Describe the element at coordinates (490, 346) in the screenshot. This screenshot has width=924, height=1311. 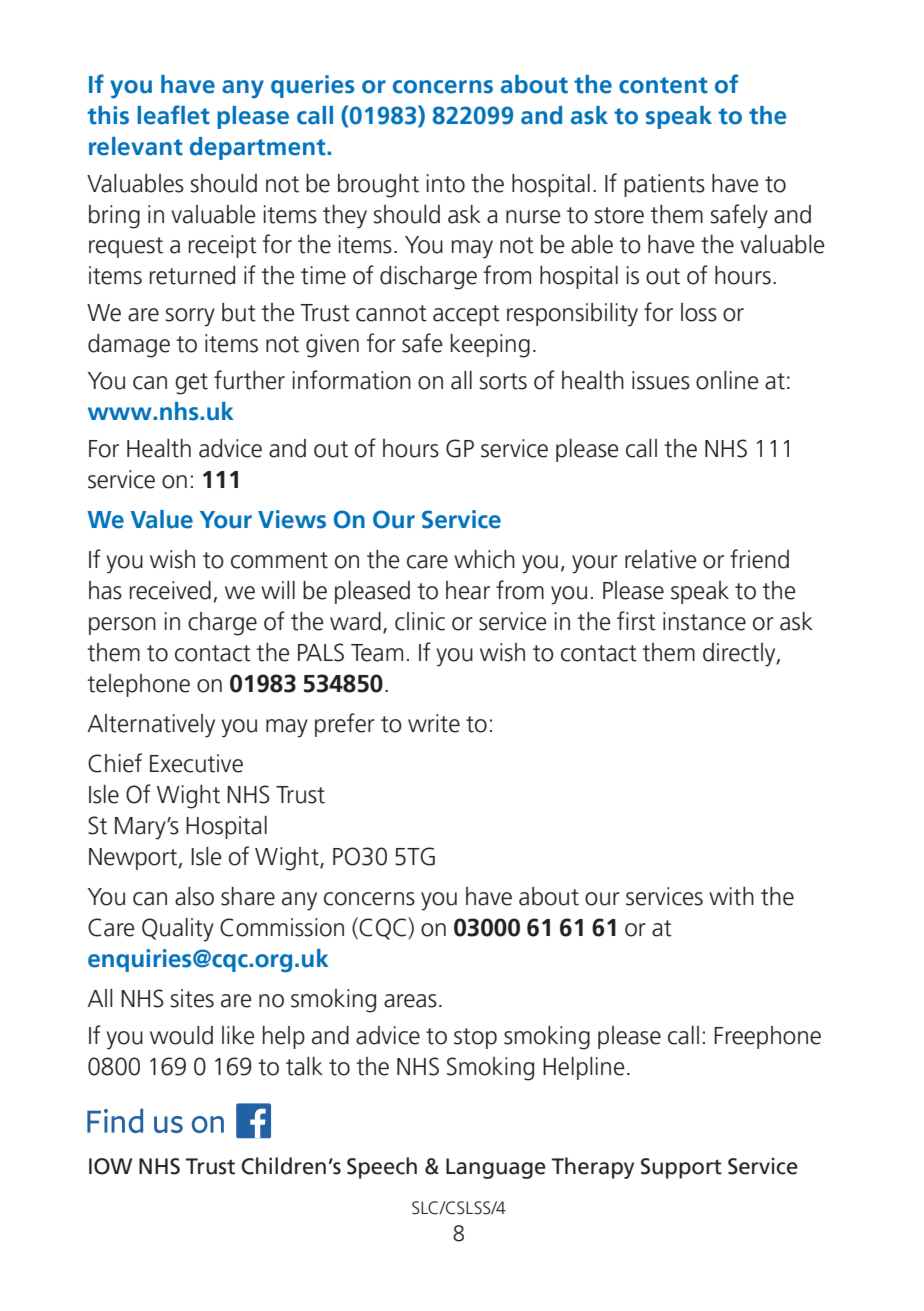
I see `keeping` at that location.
